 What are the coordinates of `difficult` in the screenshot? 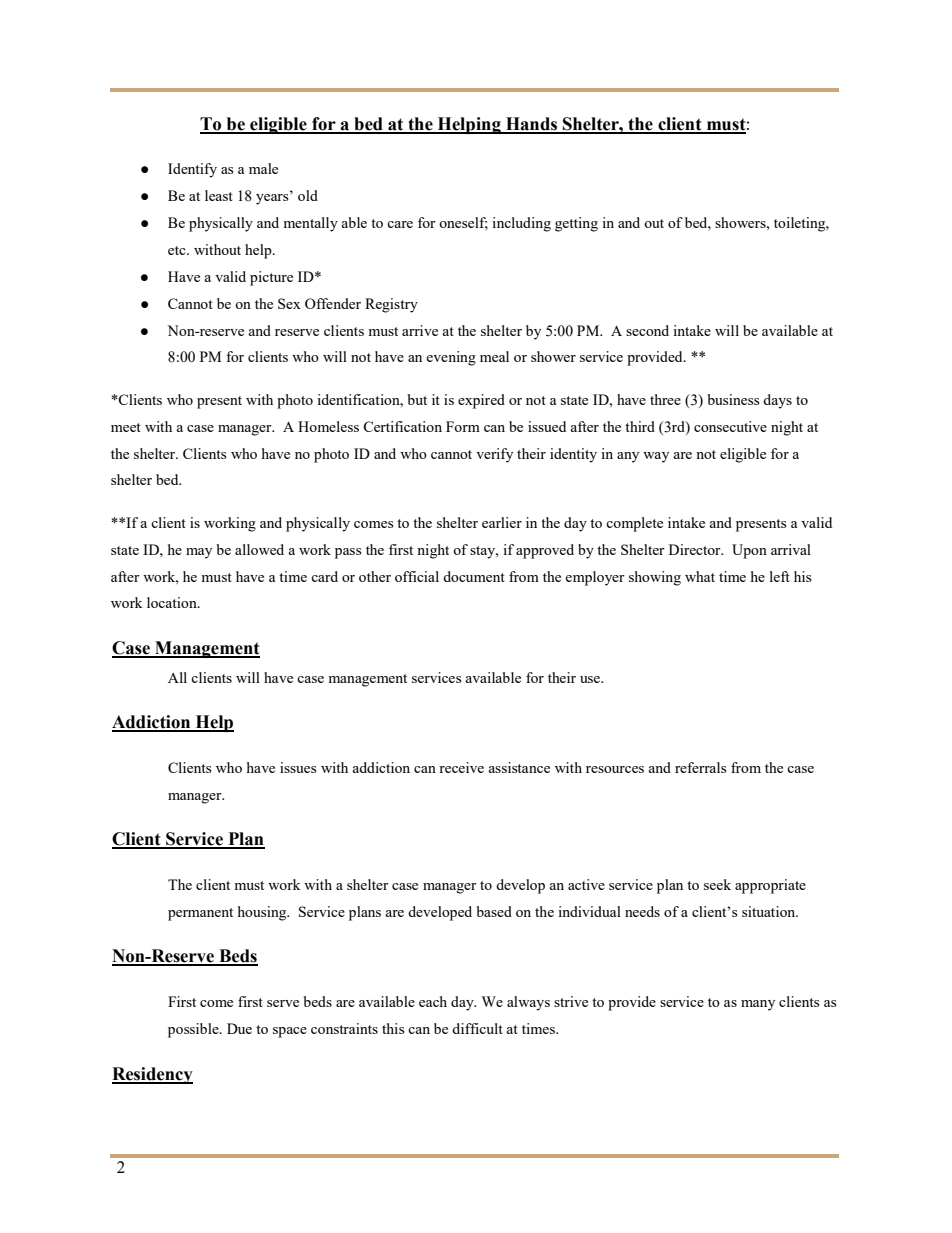 It's located at (477, 1028).
